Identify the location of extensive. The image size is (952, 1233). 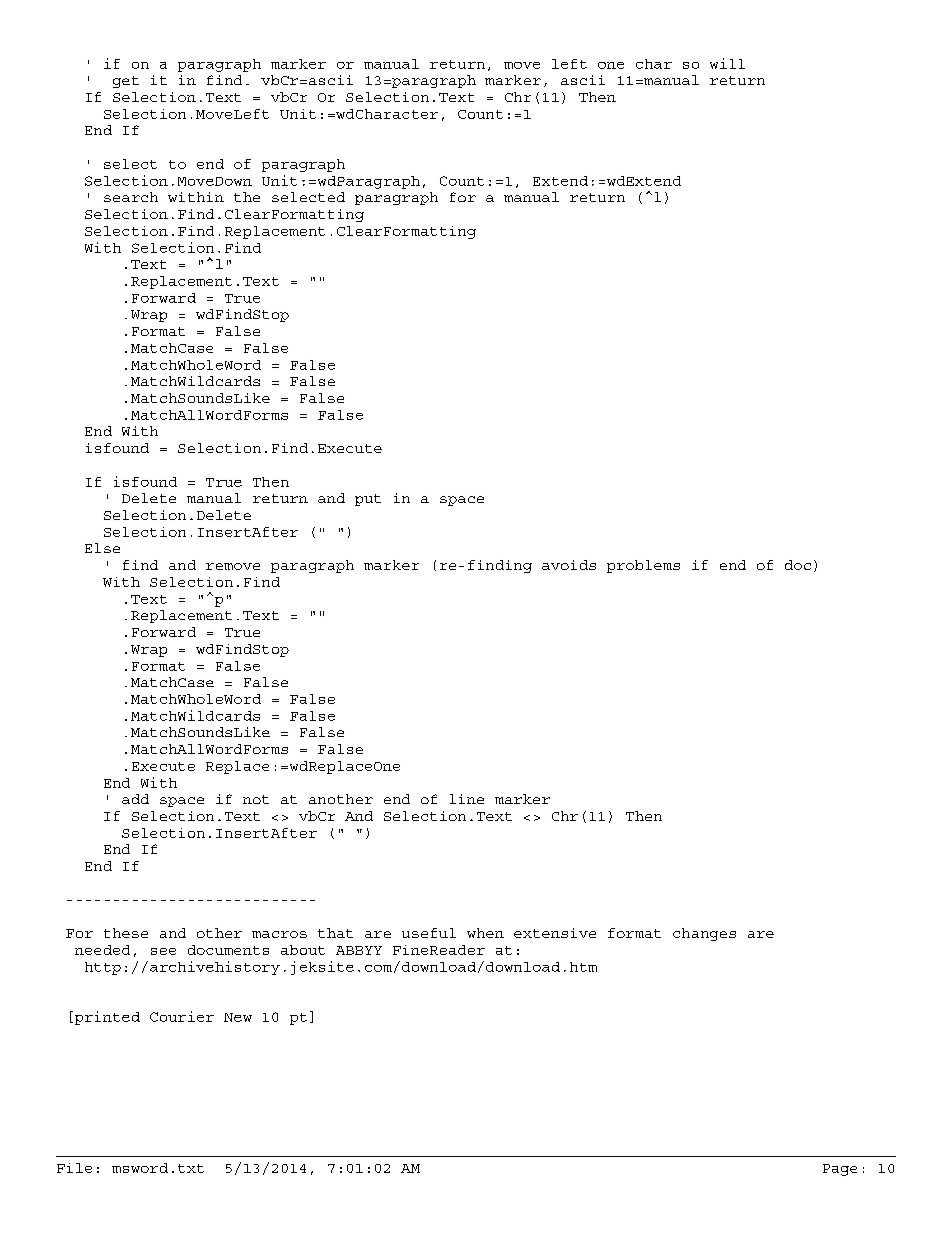
(555, 933).
